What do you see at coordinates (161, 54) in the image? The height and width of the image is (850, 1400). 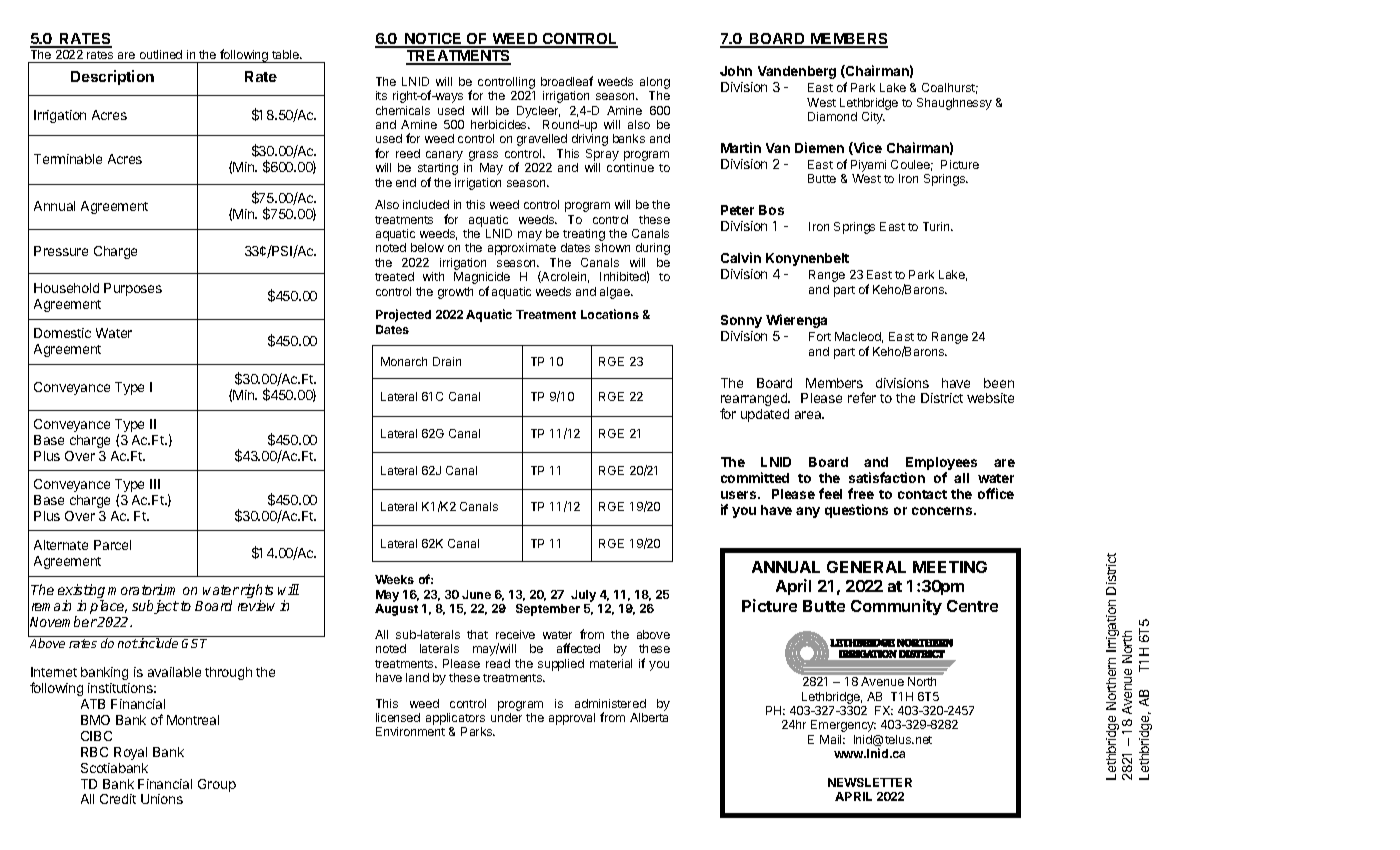 I see `outlined` at bounding box center [161, 54].
